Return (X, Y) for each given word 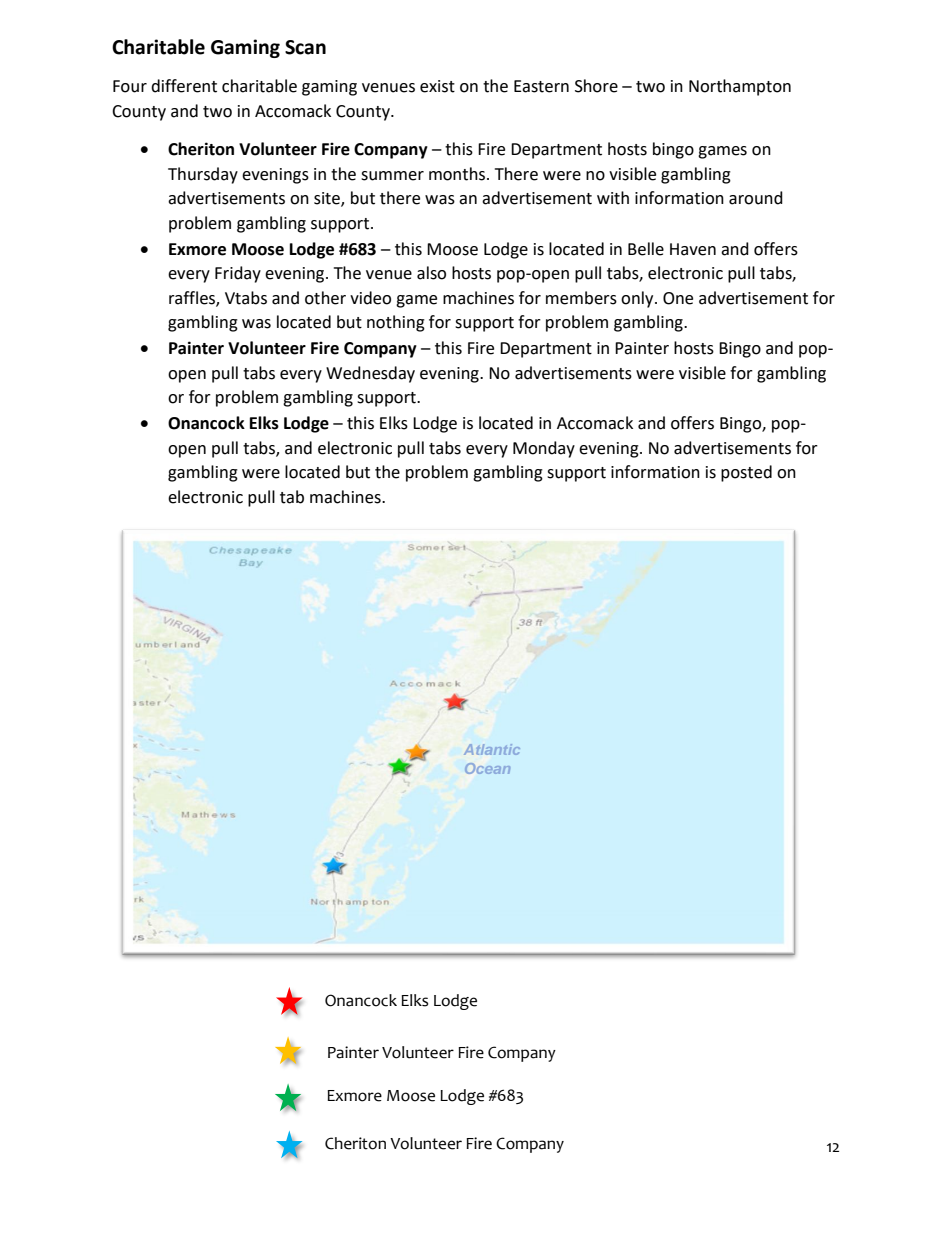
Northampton (740, 87)
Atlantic (492, 749)
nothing (396, 323)
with (613, 198)
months (458, 174)
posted (746, 473)
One (678, 298)
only (638, 299)
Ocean (487, 768)
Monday (544, 449)
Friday (238, 274)
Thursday (203, 175)
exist (437, 86)
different (184, 86)
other (325, 298)
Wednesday (370, 374)
